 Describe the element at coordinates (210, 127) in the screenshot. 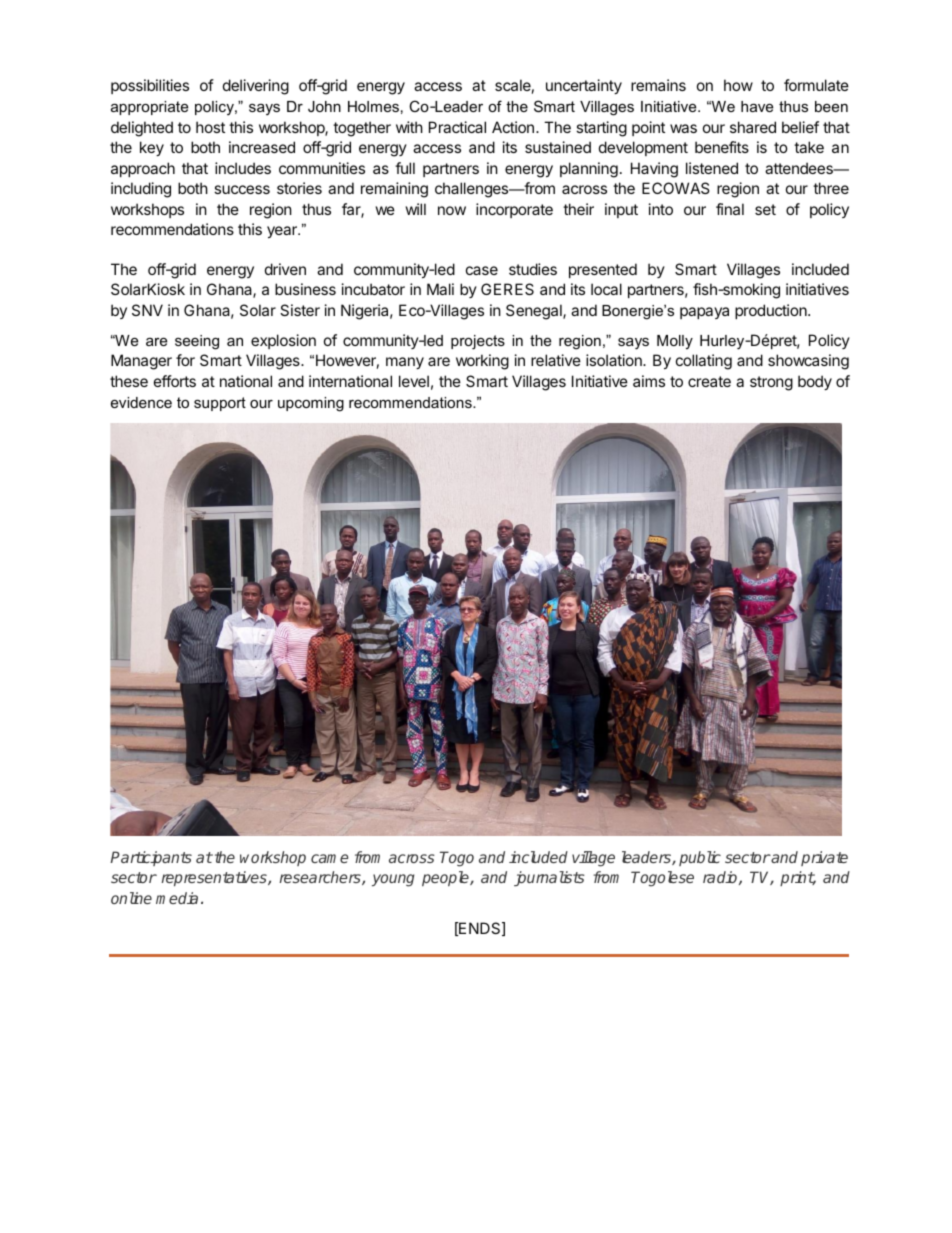

I see `host` at that location.
